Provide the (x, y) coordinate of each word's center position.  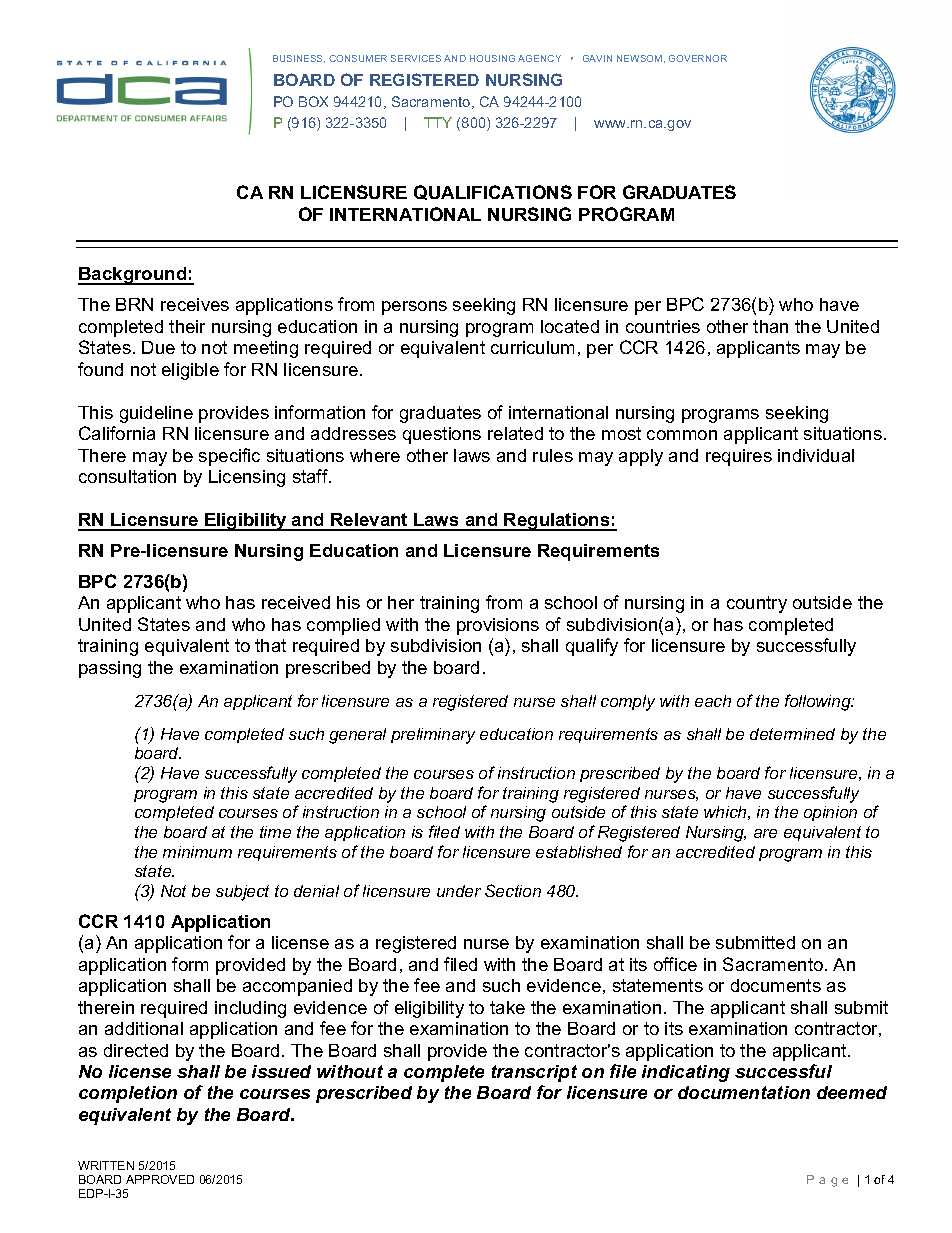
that (270, 645)
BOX (313, 101)
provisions (498, 626)
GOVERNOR (698, 58)
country (757, 604)
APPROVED (160, 1179)
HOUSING (492, 58)
